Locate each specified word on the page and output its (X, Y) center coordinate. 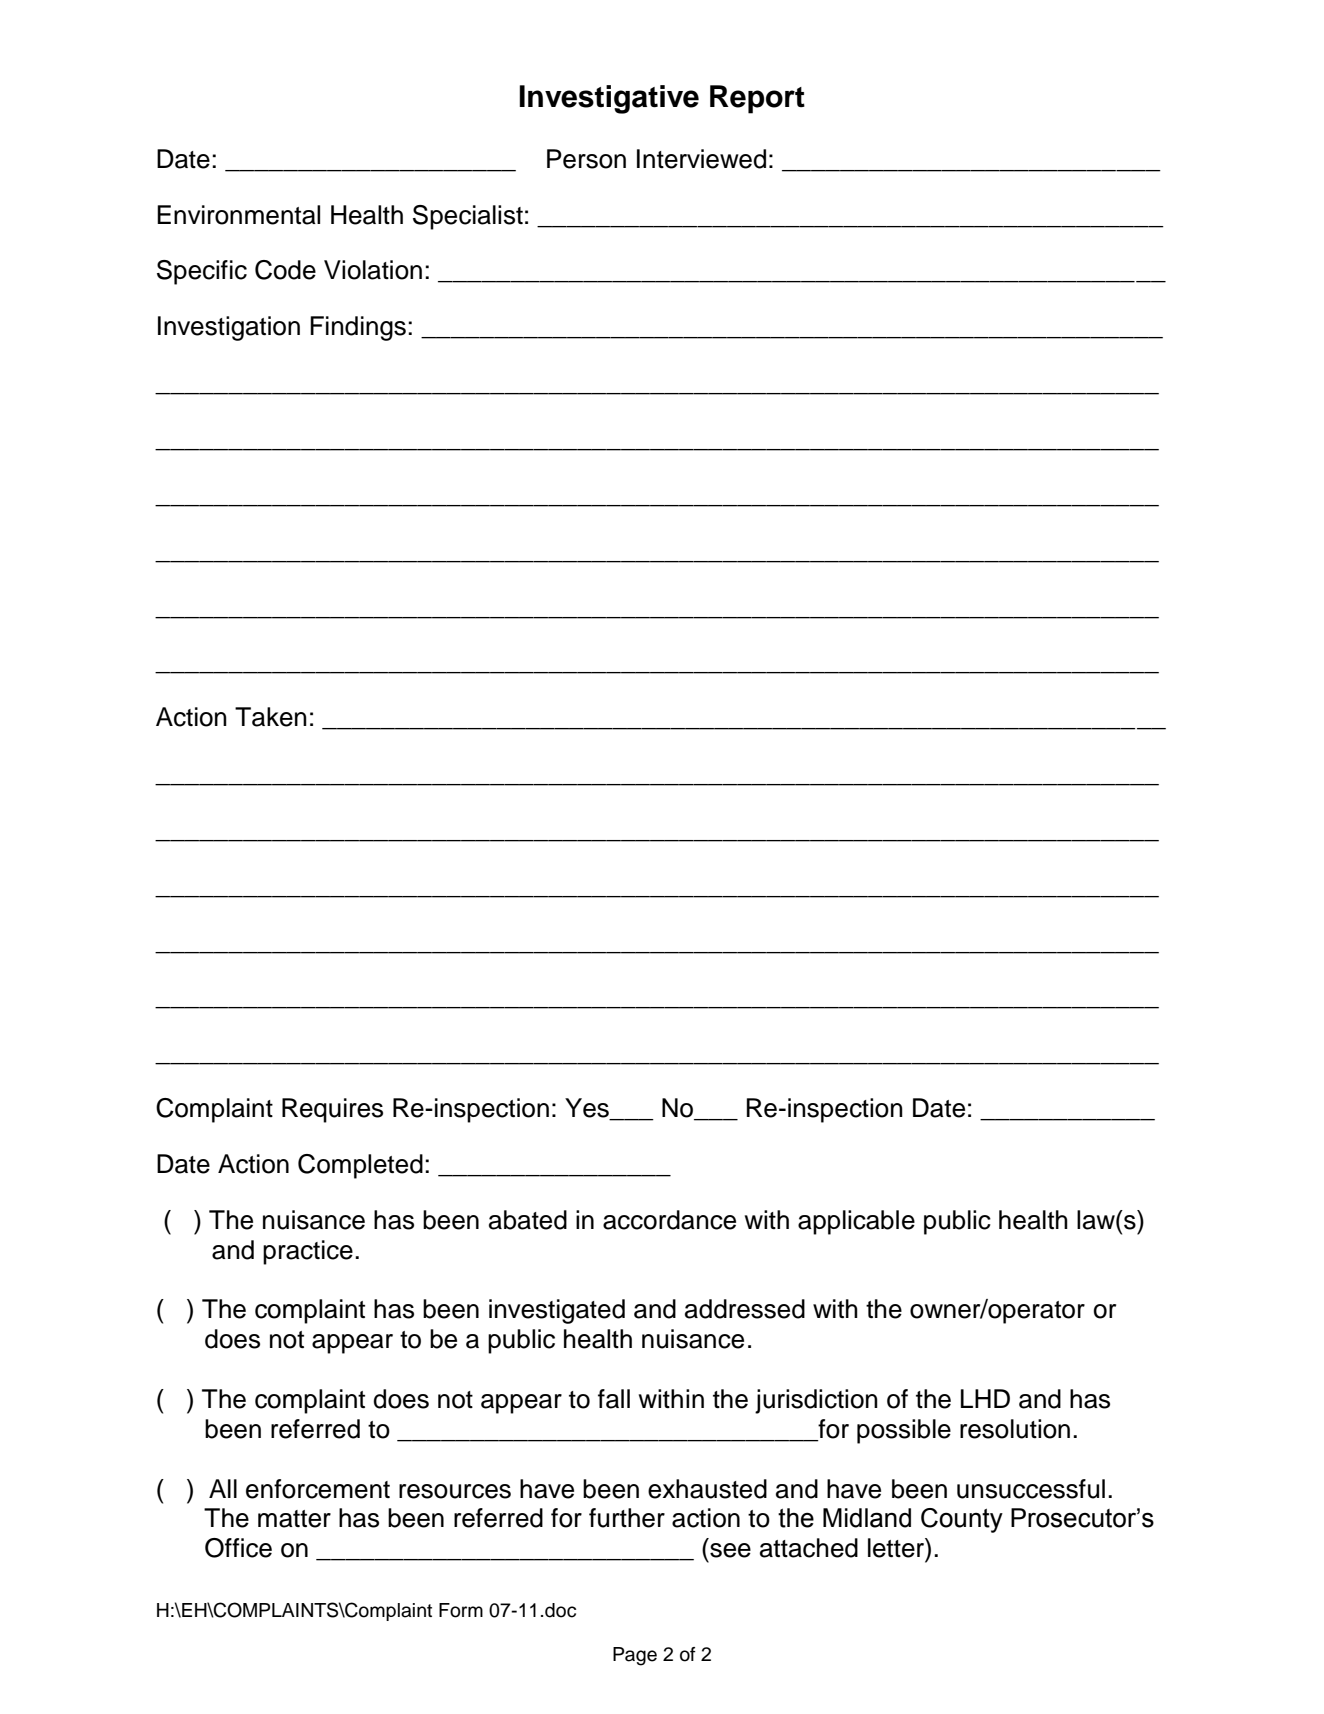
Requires (332, 1110)
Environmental (238, 215)
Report (757, 99)
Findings (358, 328)
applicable (856, 1222)
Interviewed (701, 159)
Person (586, 159)
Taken (271, 717)
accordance (669, 1220)
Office (238, 1548)
